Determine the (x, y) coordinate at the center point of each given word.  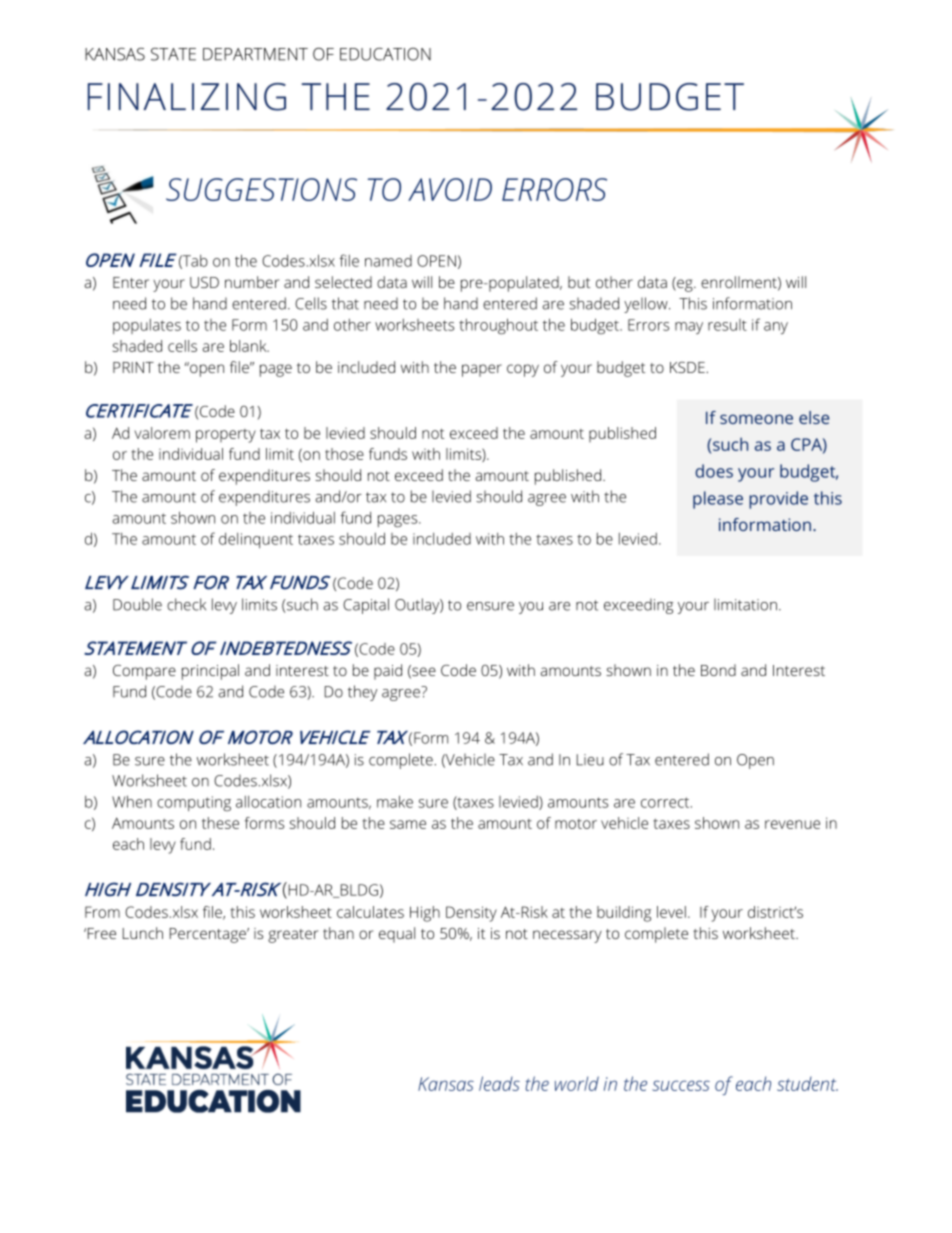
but (579, 282)
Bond (718, 670)
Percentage (209, 935)
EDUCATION (385, 54)
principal (210, 672)
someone (756, 419)
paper (482, 370)
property (226, 436)
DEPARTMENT (255, 54)
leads (499, 1083)
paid (388, 672)
